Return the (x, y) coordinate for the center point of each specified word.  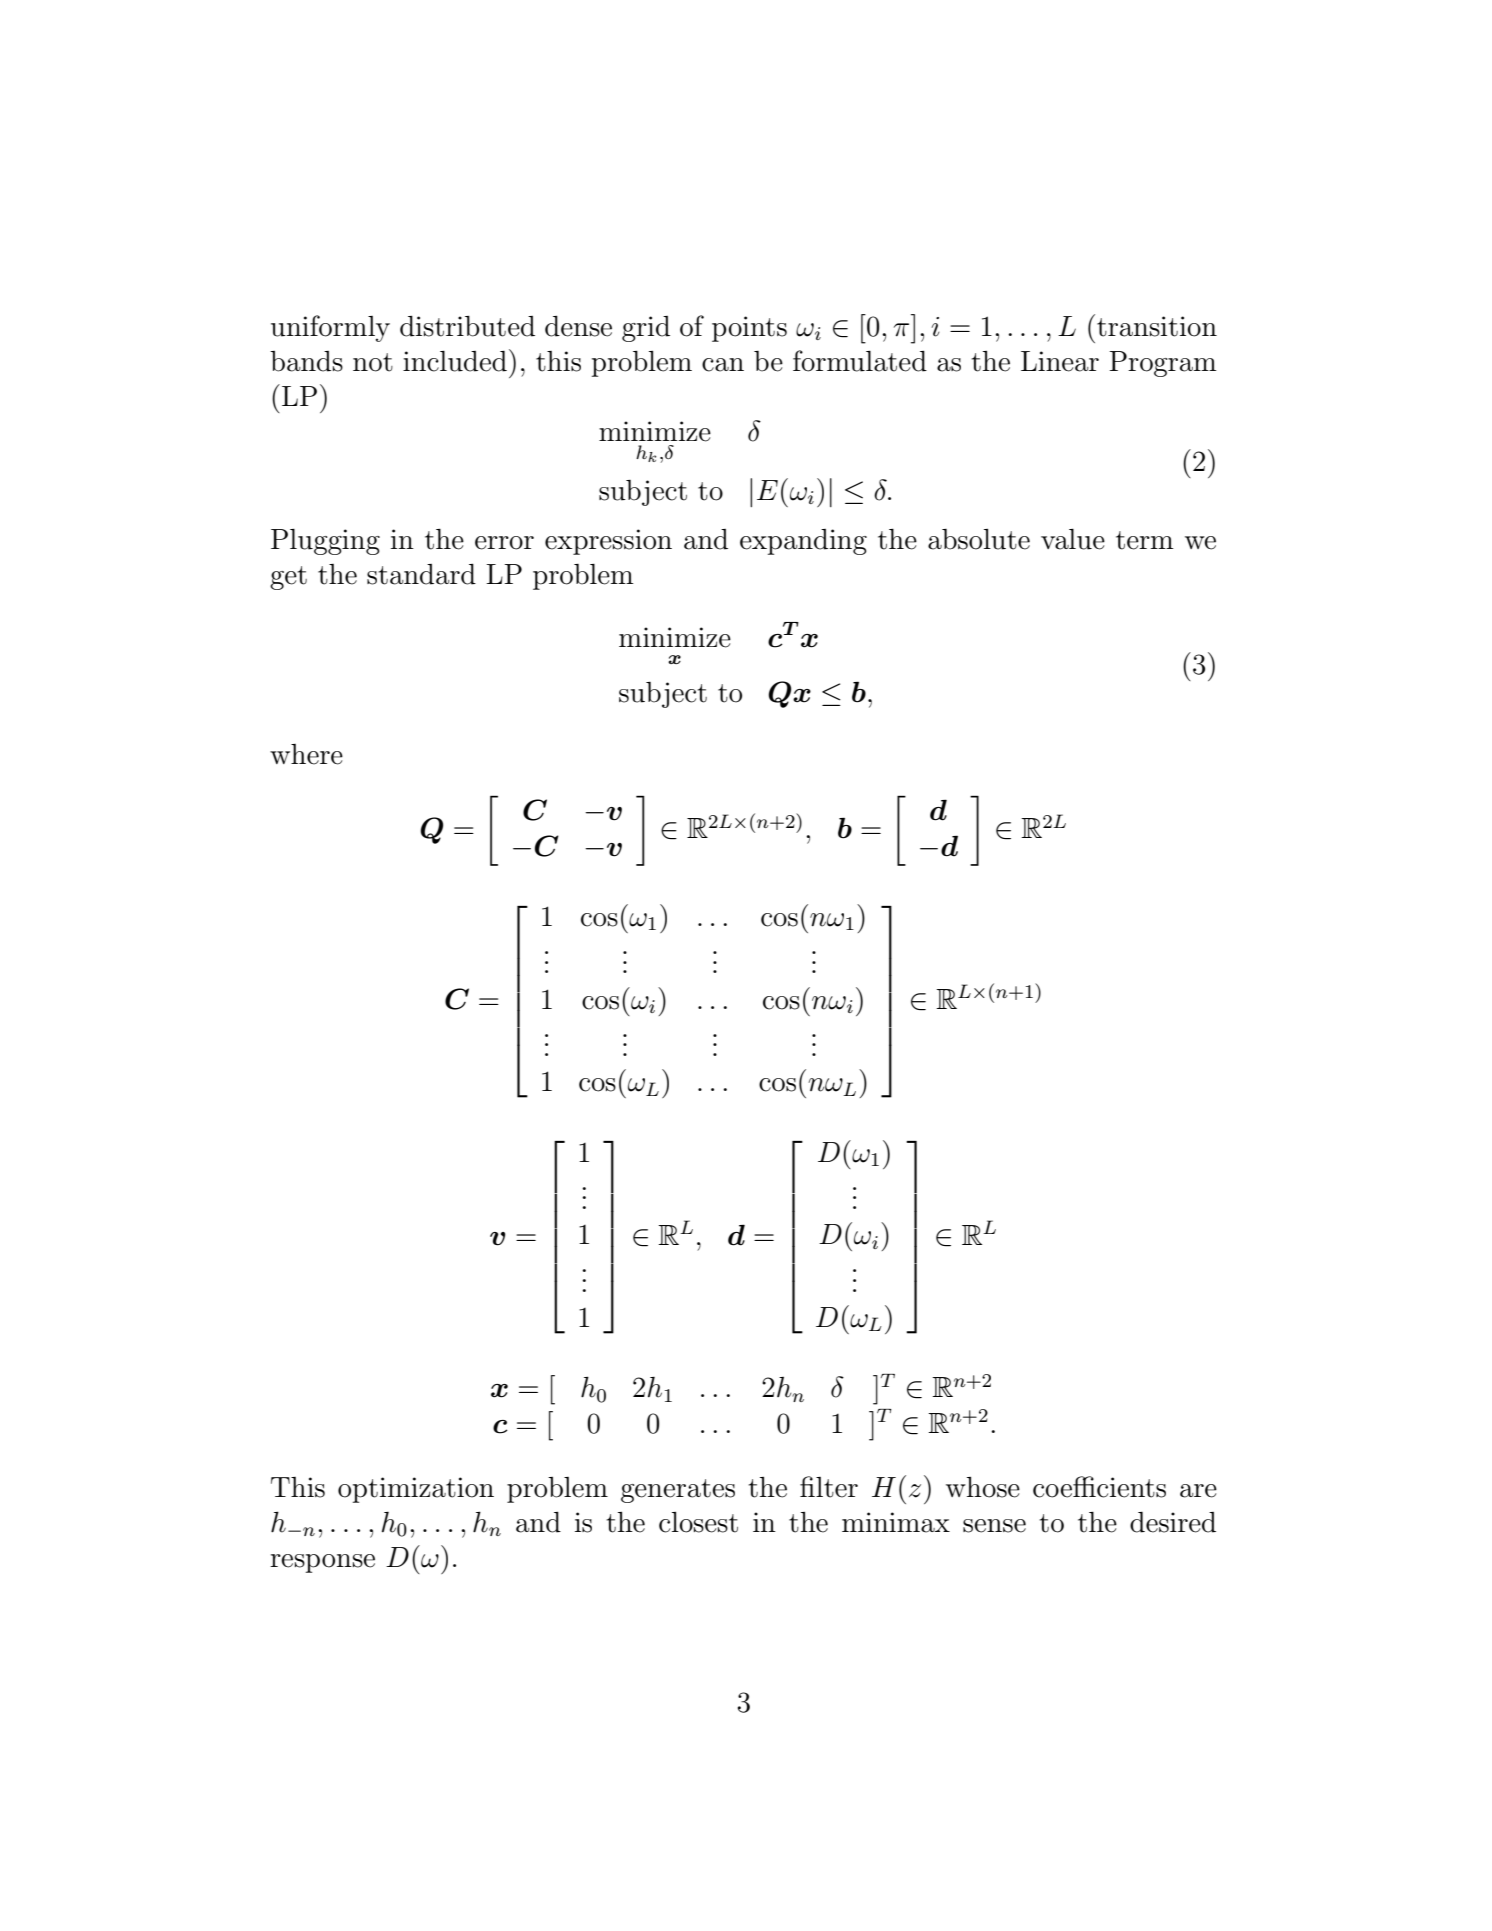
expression (608, 542)
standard (421, 574)
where (306, 754)
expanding (803, 542)
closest (698, 1522)
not (373, 362)
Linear (1060, 361)
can (723, 365)
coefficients (1099, 1487)
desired (1173, 1522)
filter (829, 1487)
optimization (416, 1490)
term (1144, 540)
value (1073, 539)
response (322, 1563)
